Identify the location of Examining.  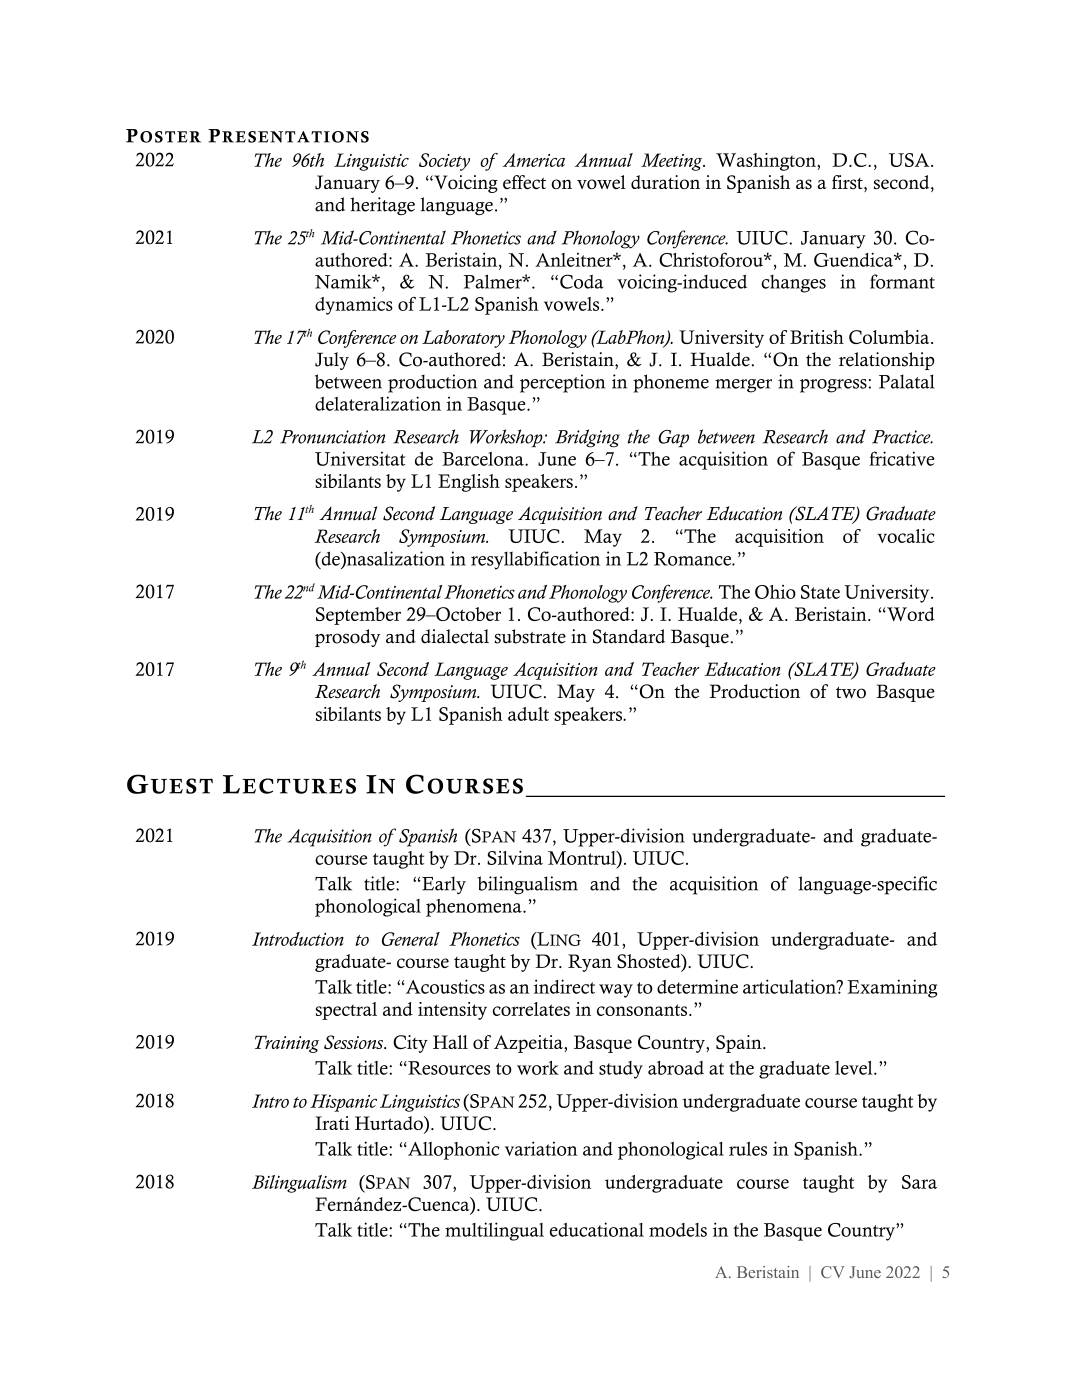
(892, 988).
